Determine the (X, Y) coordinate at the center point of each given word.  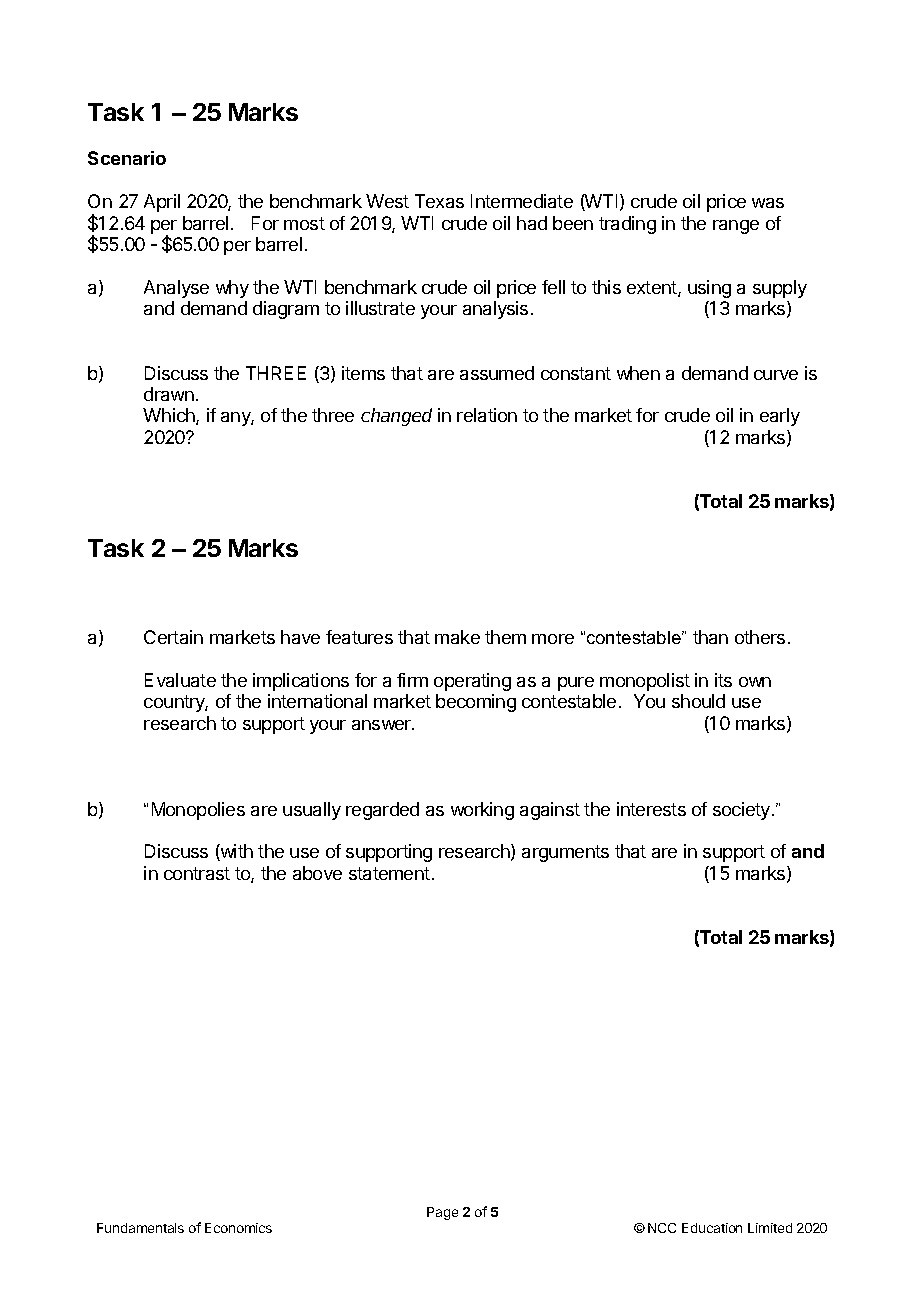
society (743, 811)
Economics (238, 1228)
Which (170, 416)
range (736, 227)
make (457, 637)
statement (389, 873)
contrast (197, 873)
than (710, 637)
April (162, 203)
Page (442, 1213)
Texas (439, 201)
